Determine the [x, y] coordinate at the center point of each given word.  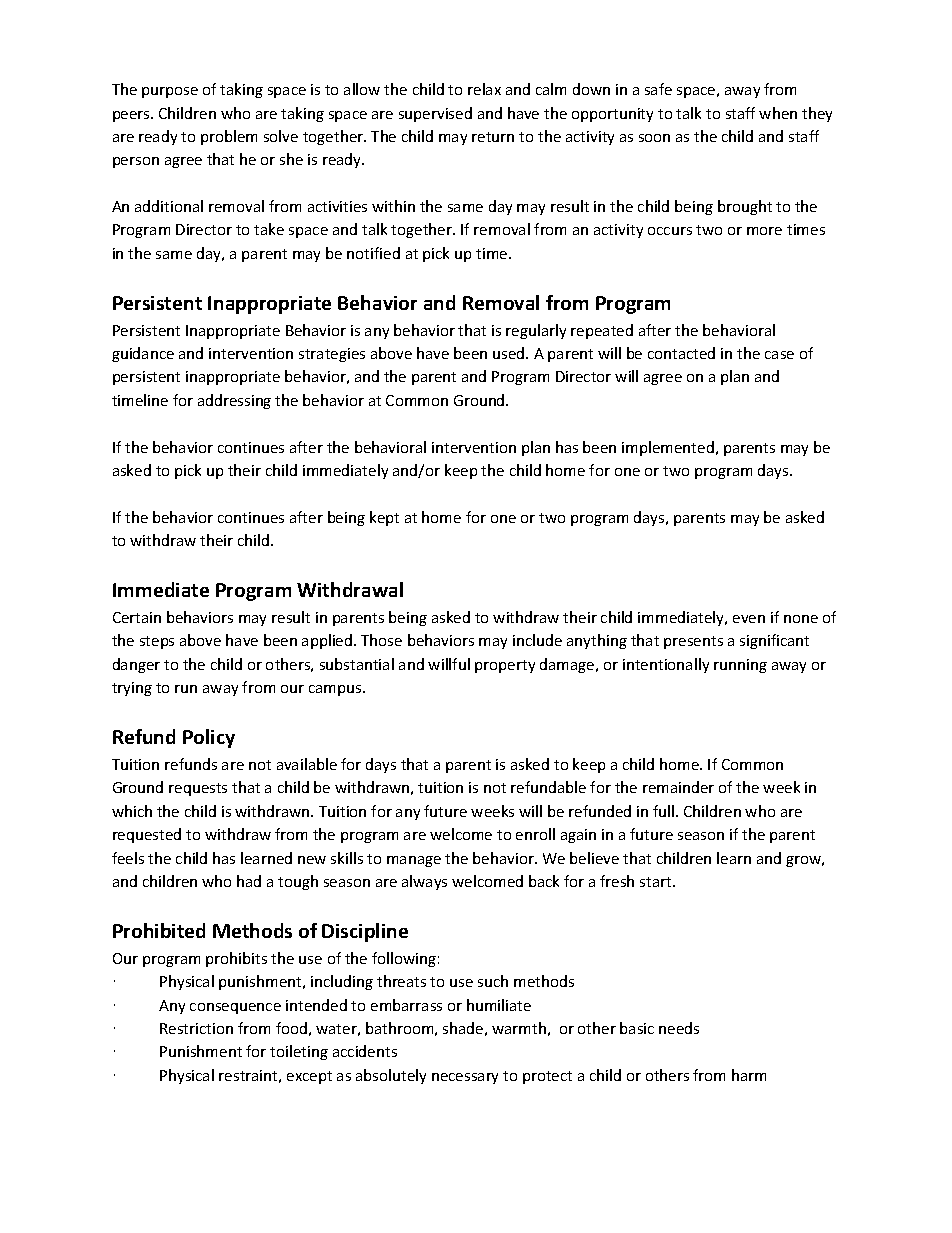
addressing [234, 401]
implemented [668, 448]
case [779, 355]
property [505, 666]
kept [384, 518]
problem [229, 137]
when [778, 113]
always [424, 882]
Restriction [196, 1028]
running [740, 666]
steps [157, 642]
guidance [143, 354]
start [657, 882]
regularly [536, 331]
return [493, 137]
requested [147, 835]
